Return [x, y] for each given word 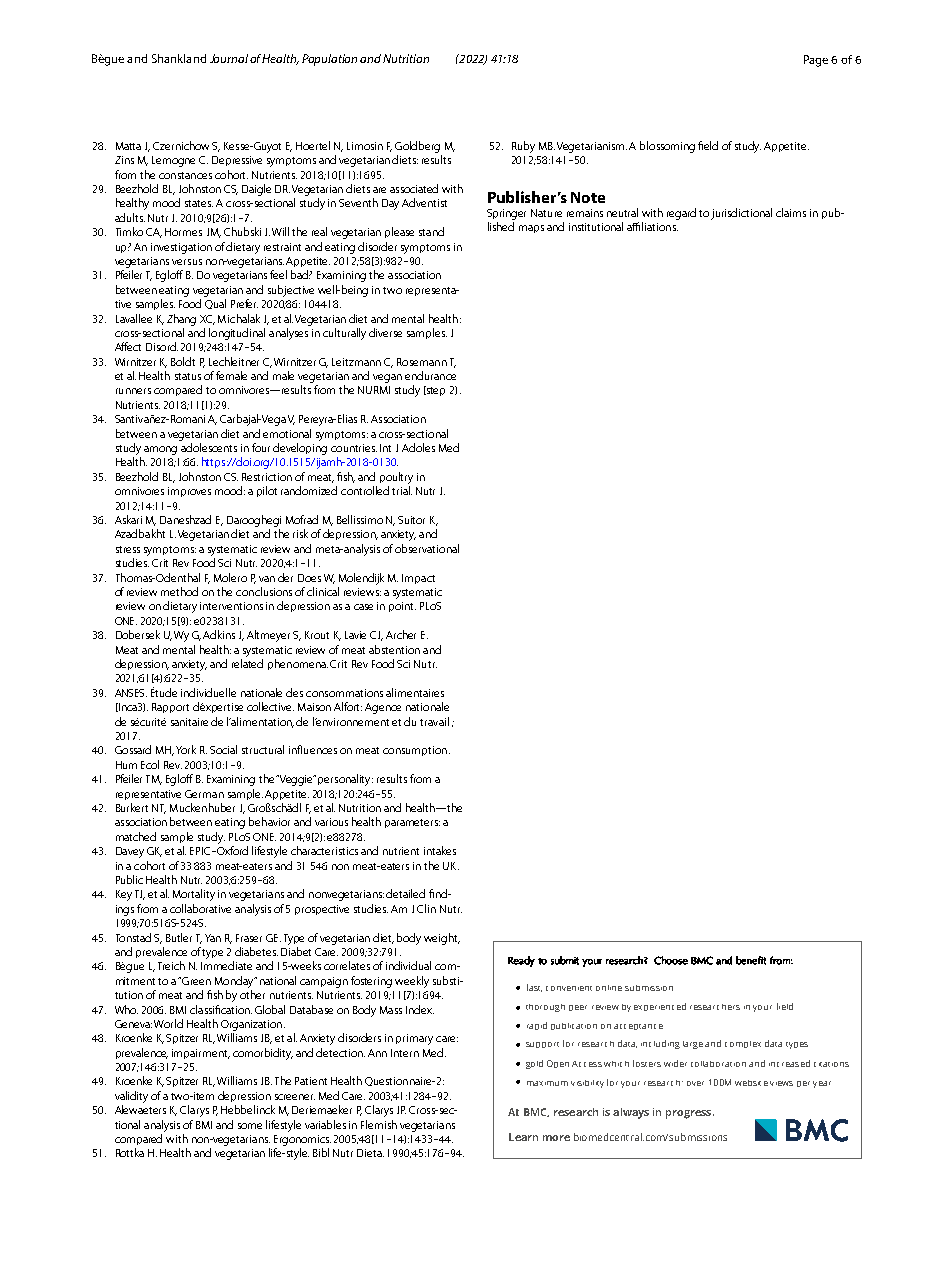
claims [791, 212]
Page [816, 61]
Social [223, 749]
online [609, 988]
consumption [415, 751]
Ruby [523, 147]
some [250, 1126]
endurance [430, 375]
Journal [229, 58]
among [160, 450]
